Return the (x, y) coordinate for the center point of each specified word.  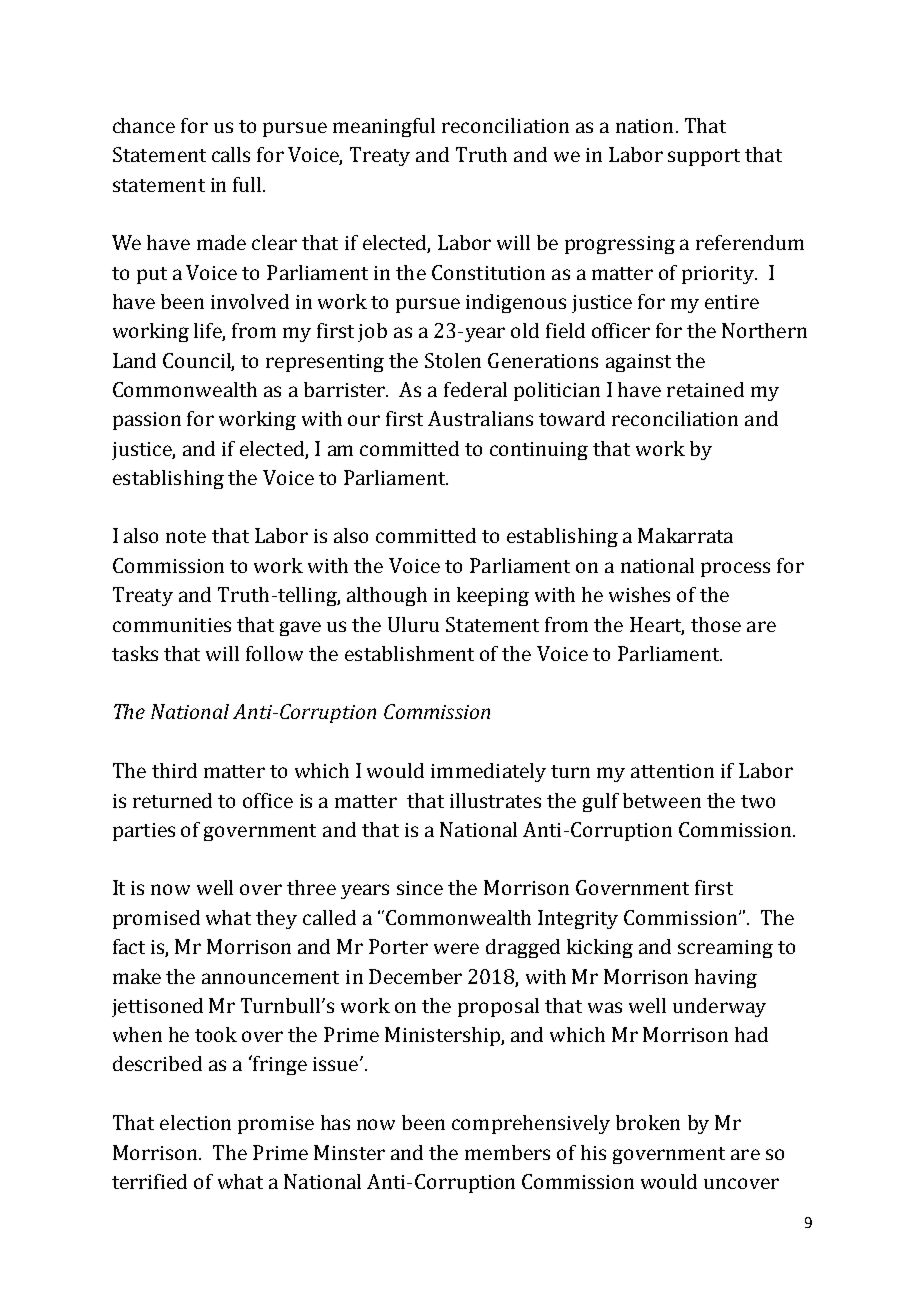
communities (172, 625)
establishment (409, 653)
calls (231, 154)
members (507, 1152)
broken (648, 1122)
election (195, 1122)
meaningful (384, 127)
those (716, 624)
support (704, 157)
